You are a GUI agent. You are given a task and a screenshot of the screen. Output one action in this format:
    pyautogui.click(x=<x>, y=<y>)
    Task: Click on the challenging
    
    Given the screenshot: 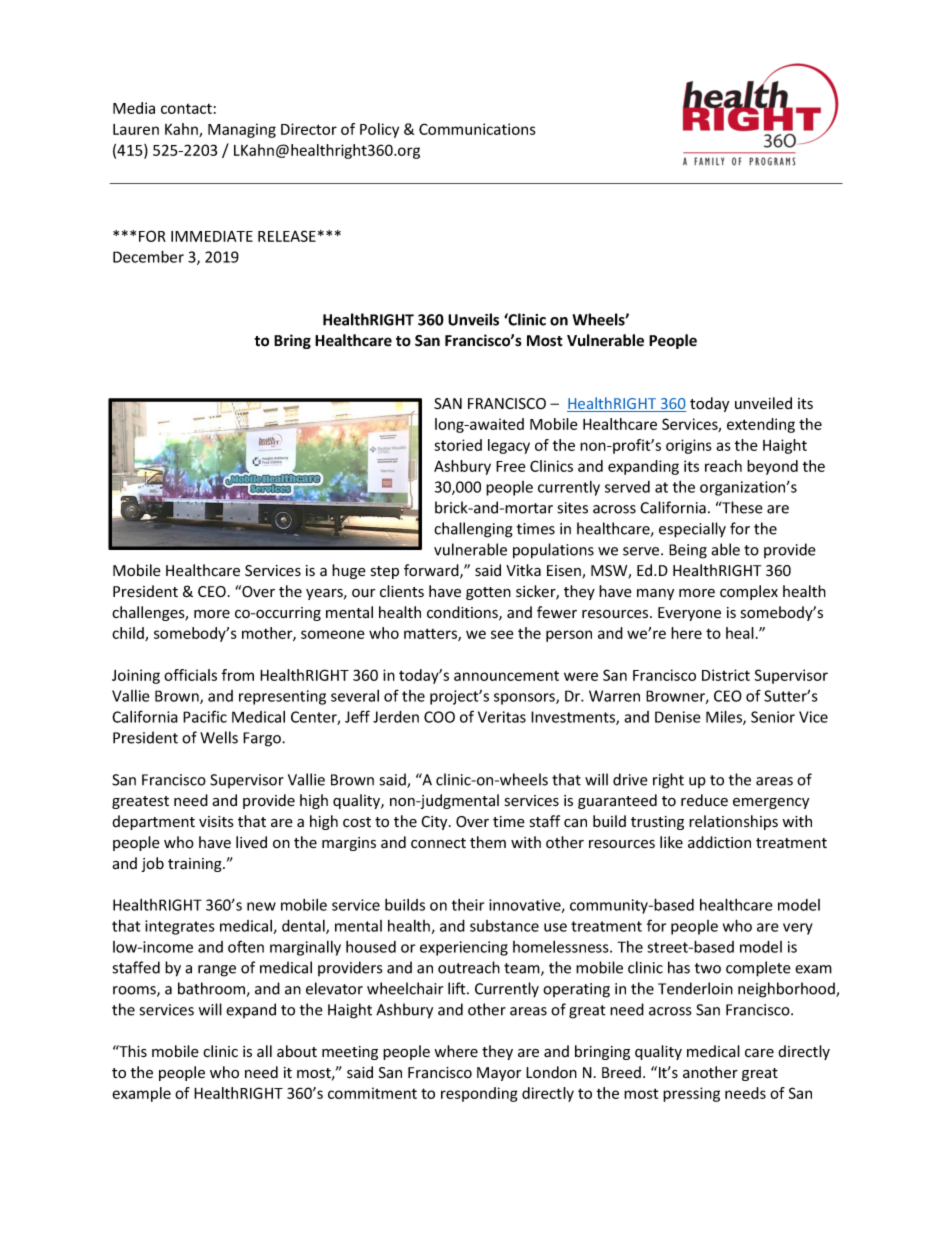 What is the action you would take?
    pyautogui.click(x=473, y=530)
